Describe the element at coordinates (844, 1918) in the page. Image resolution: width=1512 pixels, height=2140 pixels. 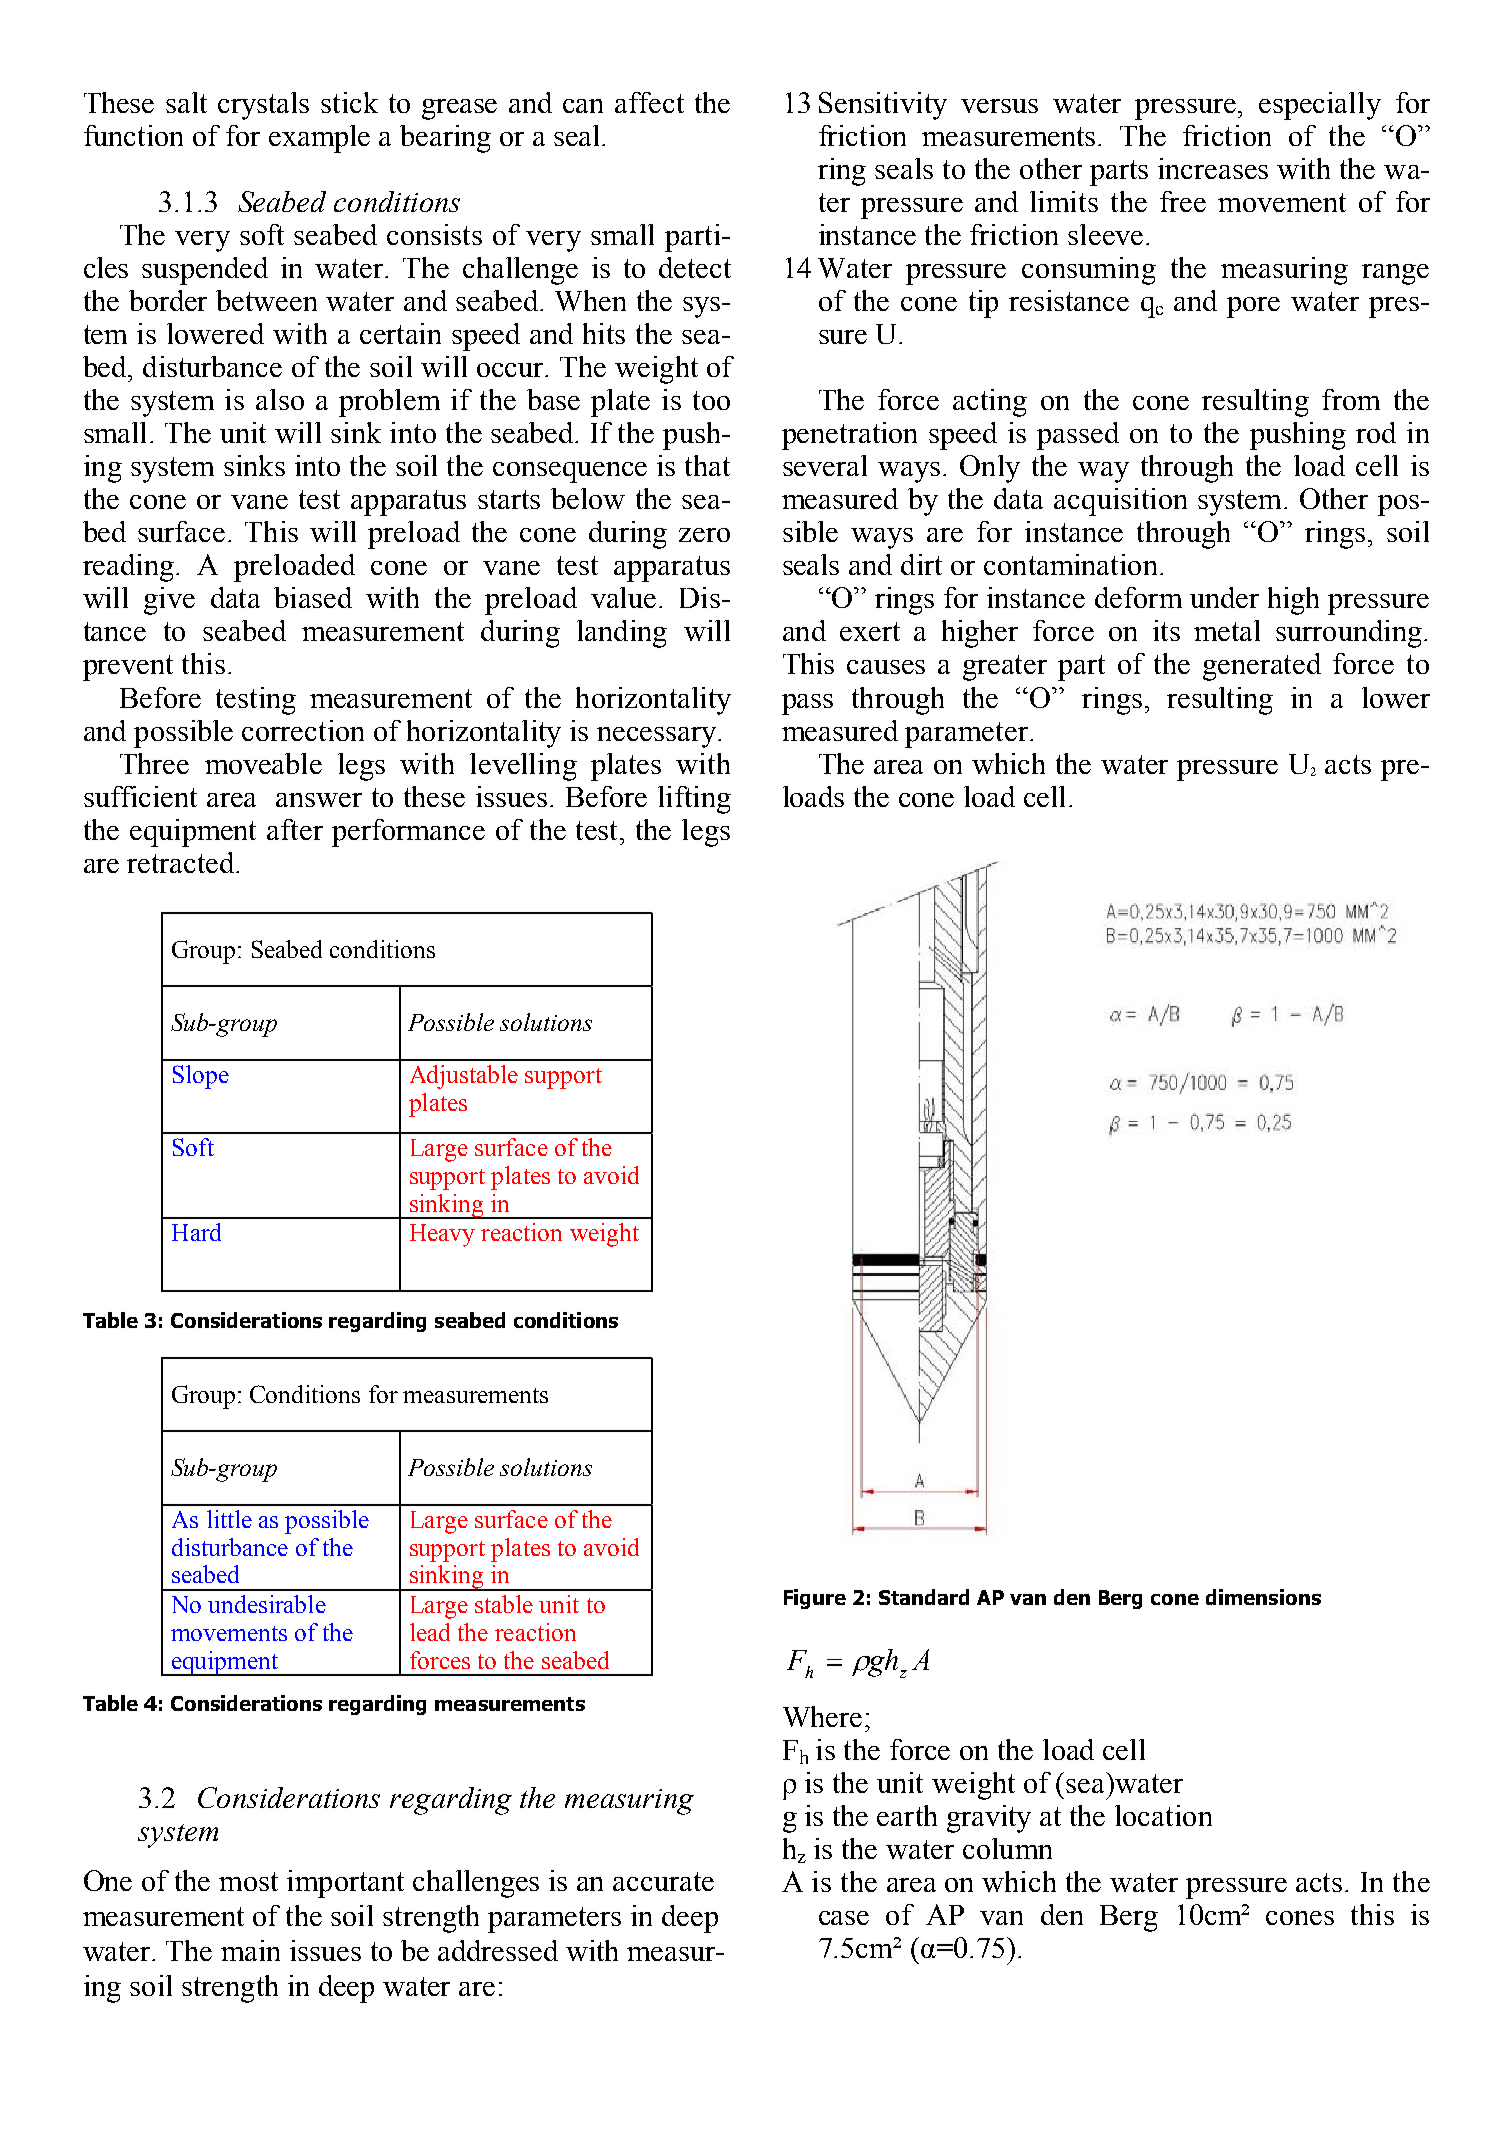
I see `case` at that location.
